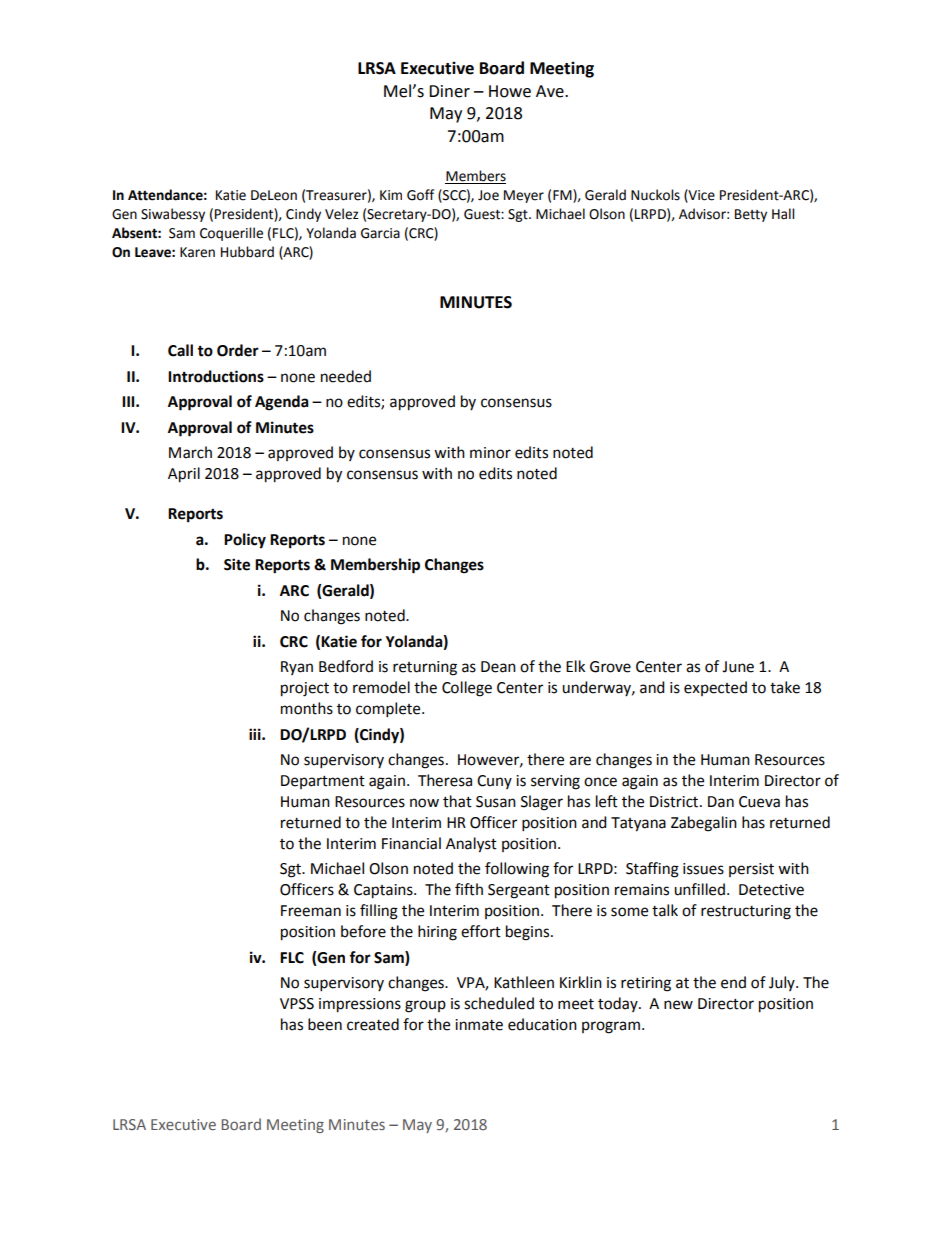 This screenshot has width=952, height=1233. What do you see at coordinates (751, 215) in the screenshot?
I see `Betty` at bounding box center [751, 215].
